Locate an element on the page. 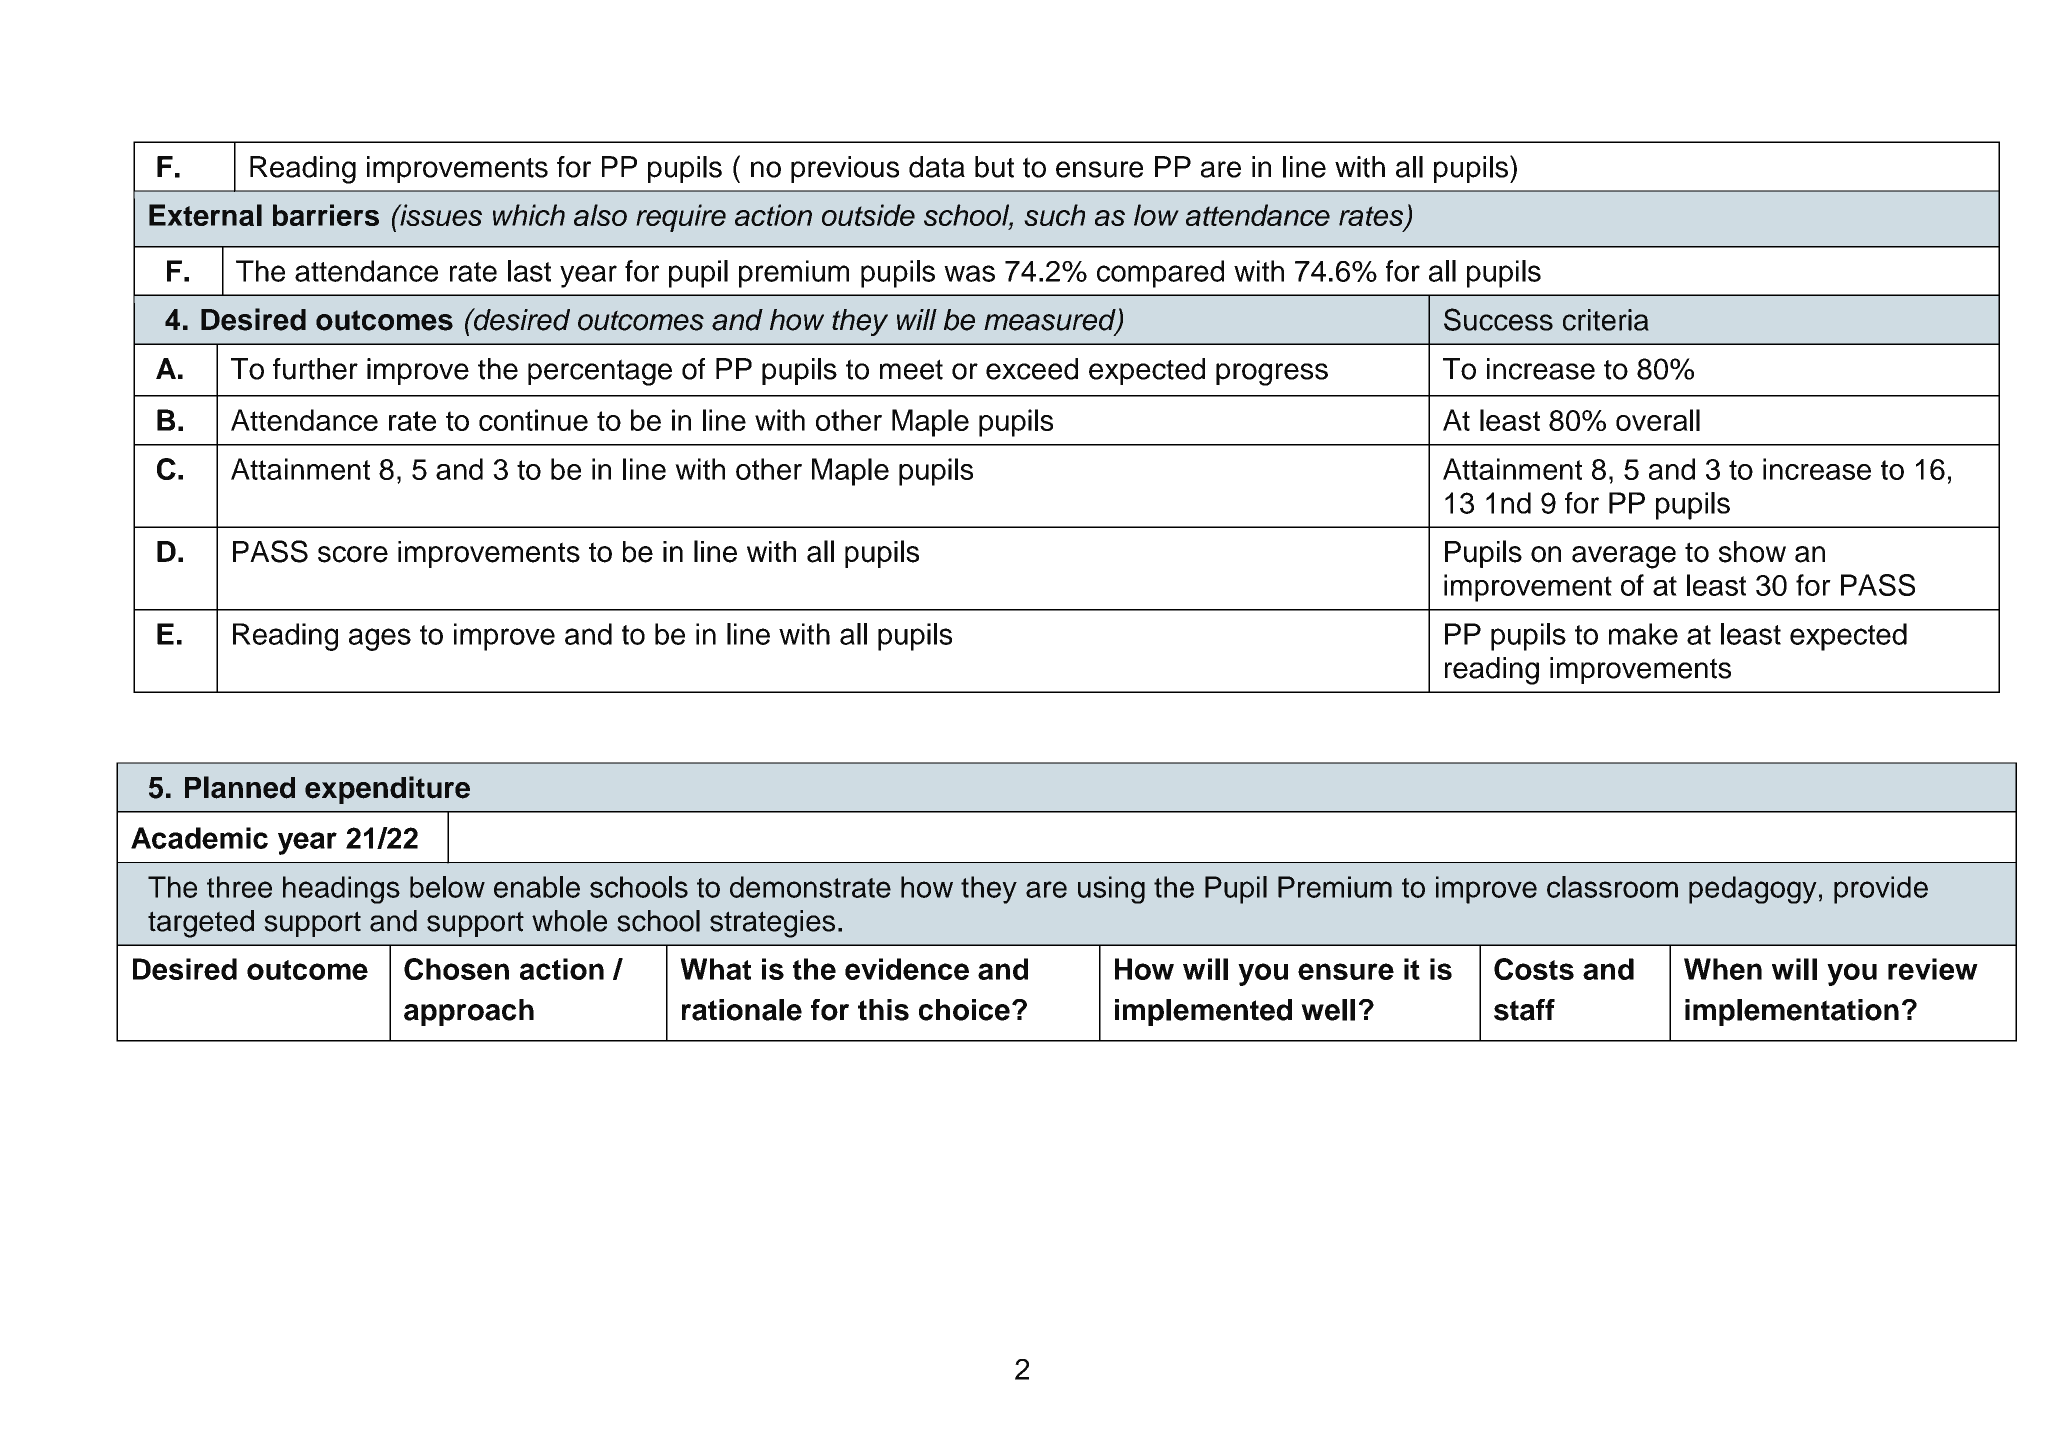  Chosen is located at coordinates (456, 969).
